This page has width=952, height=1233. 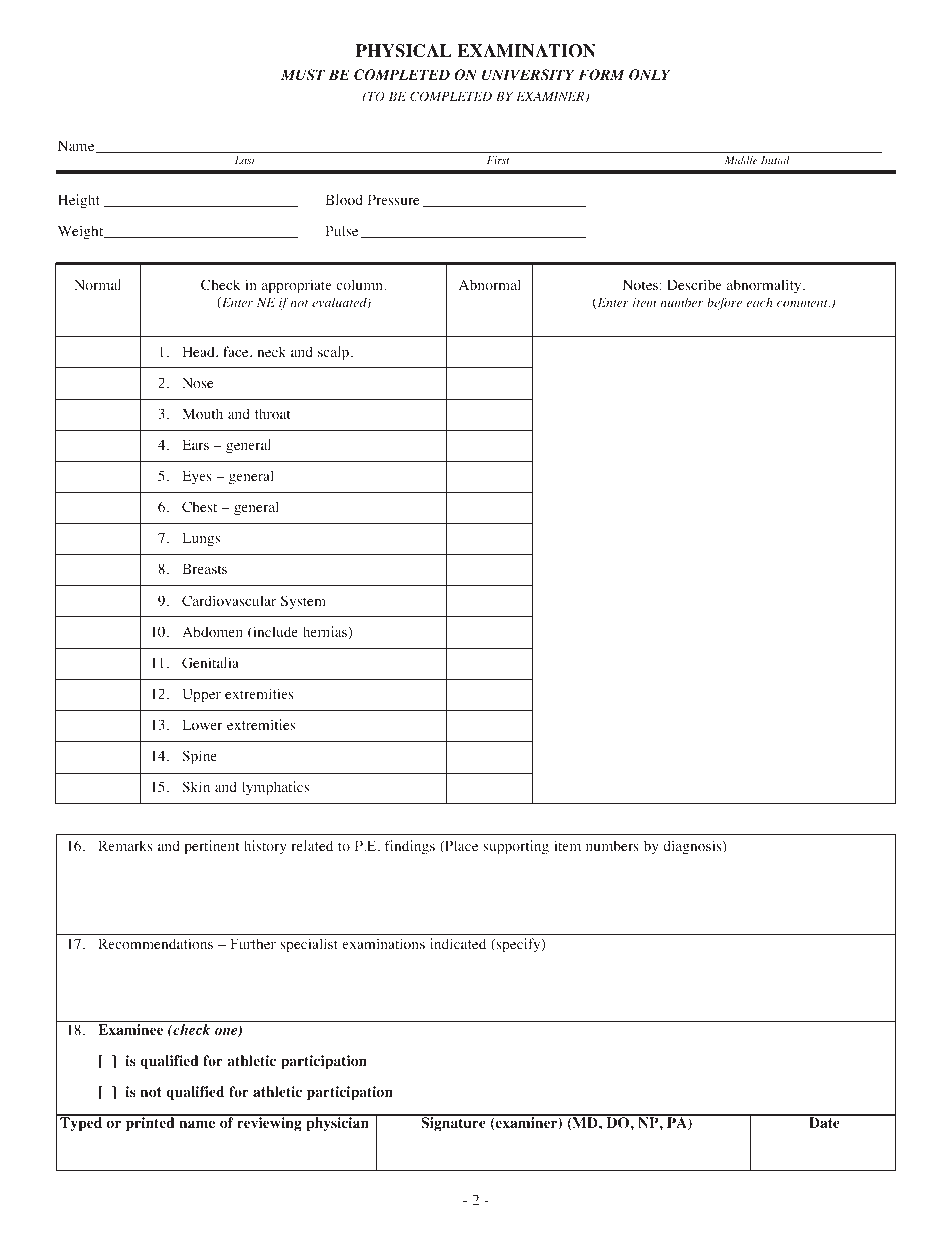 I want to click on supporting, so click(x=516, y=847).
